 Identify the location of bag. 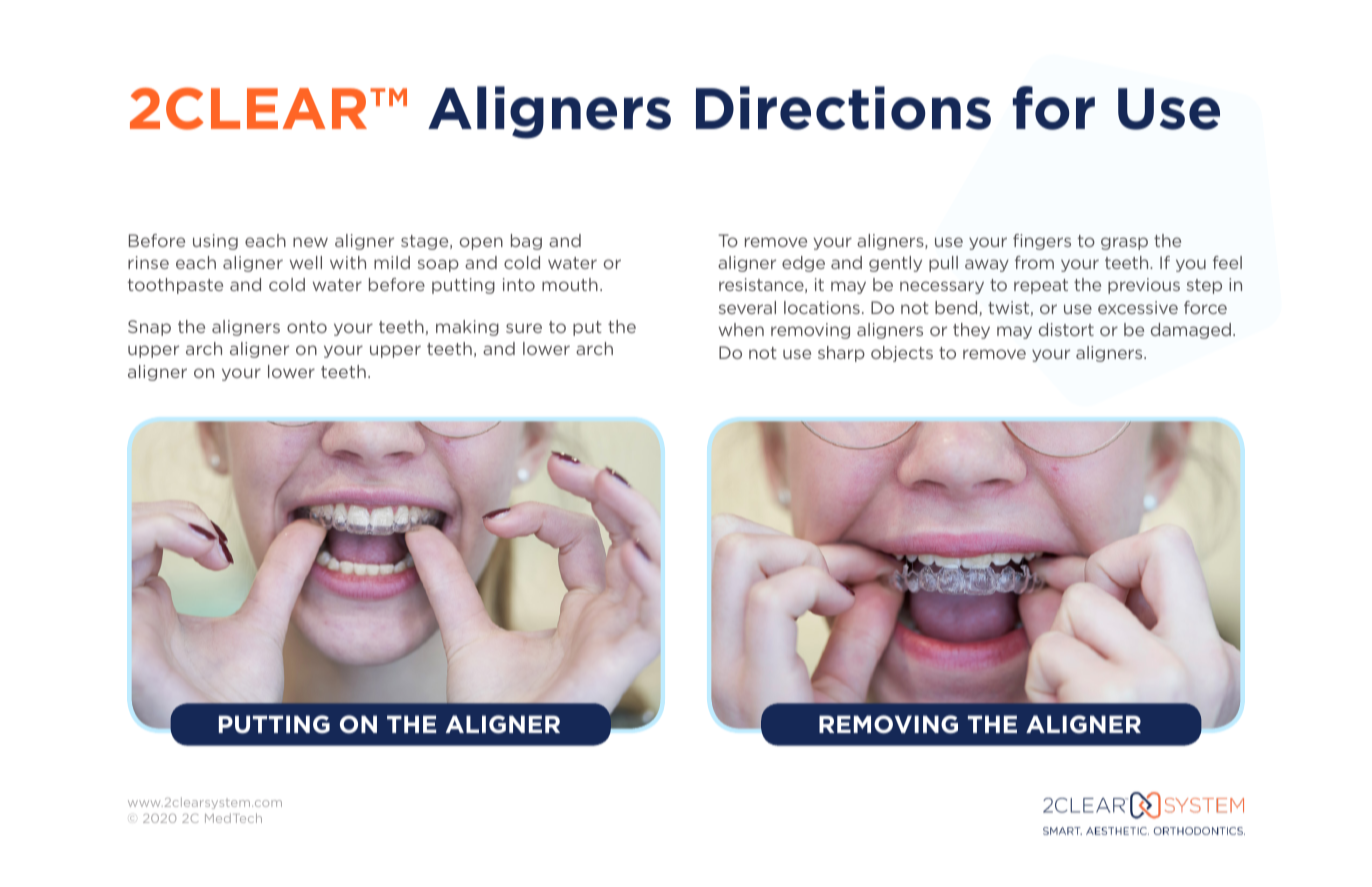
(526, 242).
